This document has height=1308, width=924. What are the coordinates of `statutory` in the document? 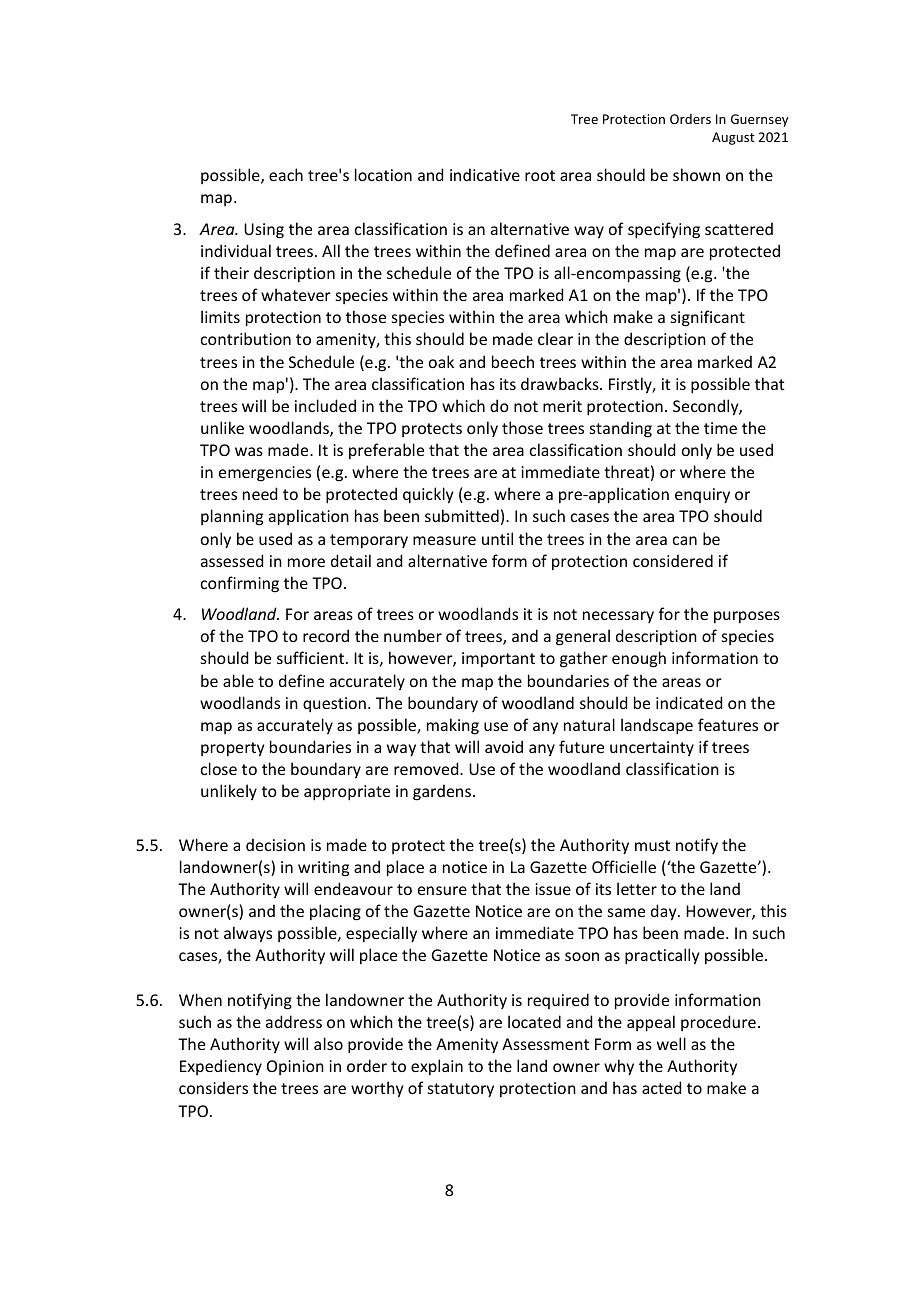 It's located at (461, 1090).
